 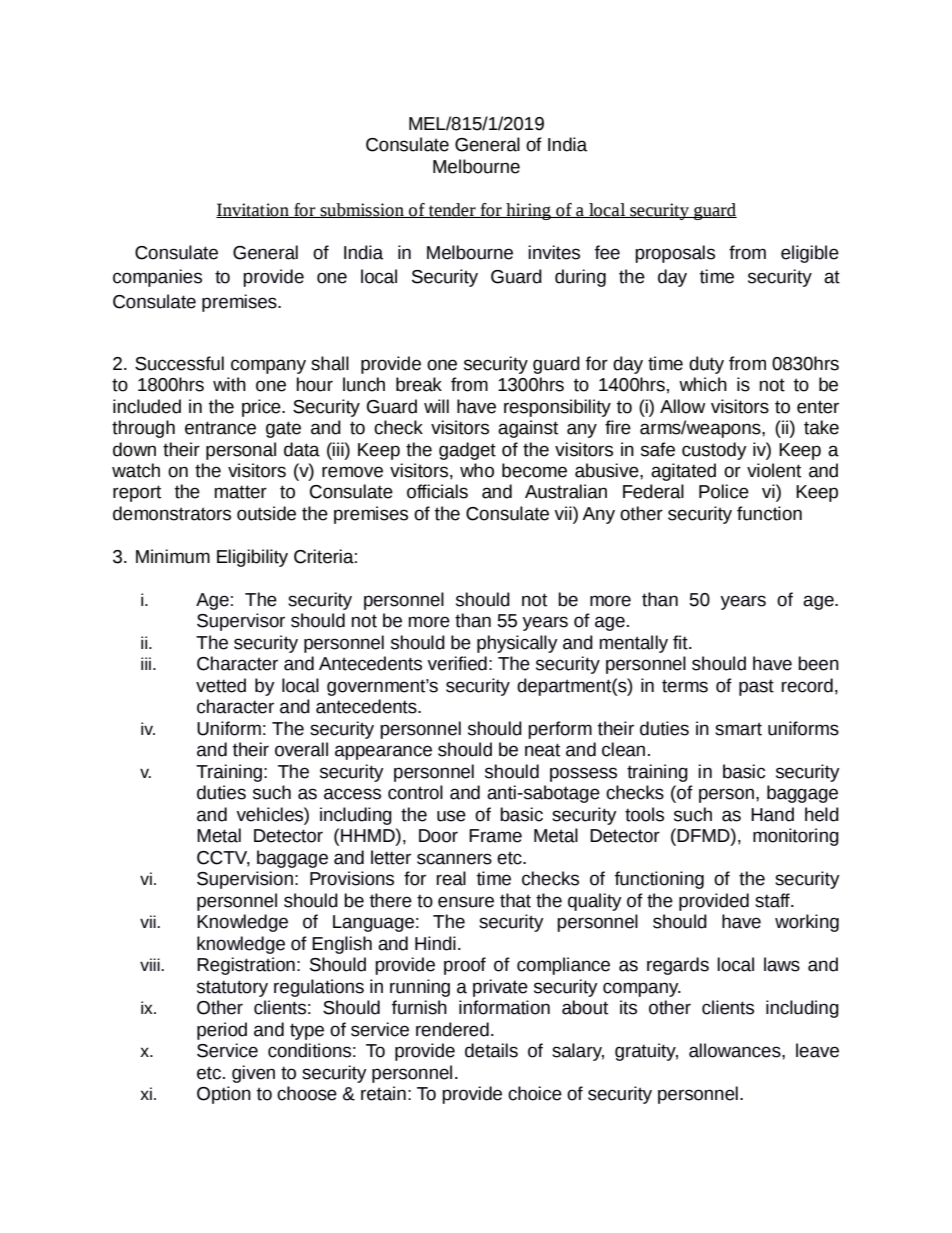 What do you see at coordinates (772, 814) in the image?
I see `Hand` at bounding box center [772, 814].
